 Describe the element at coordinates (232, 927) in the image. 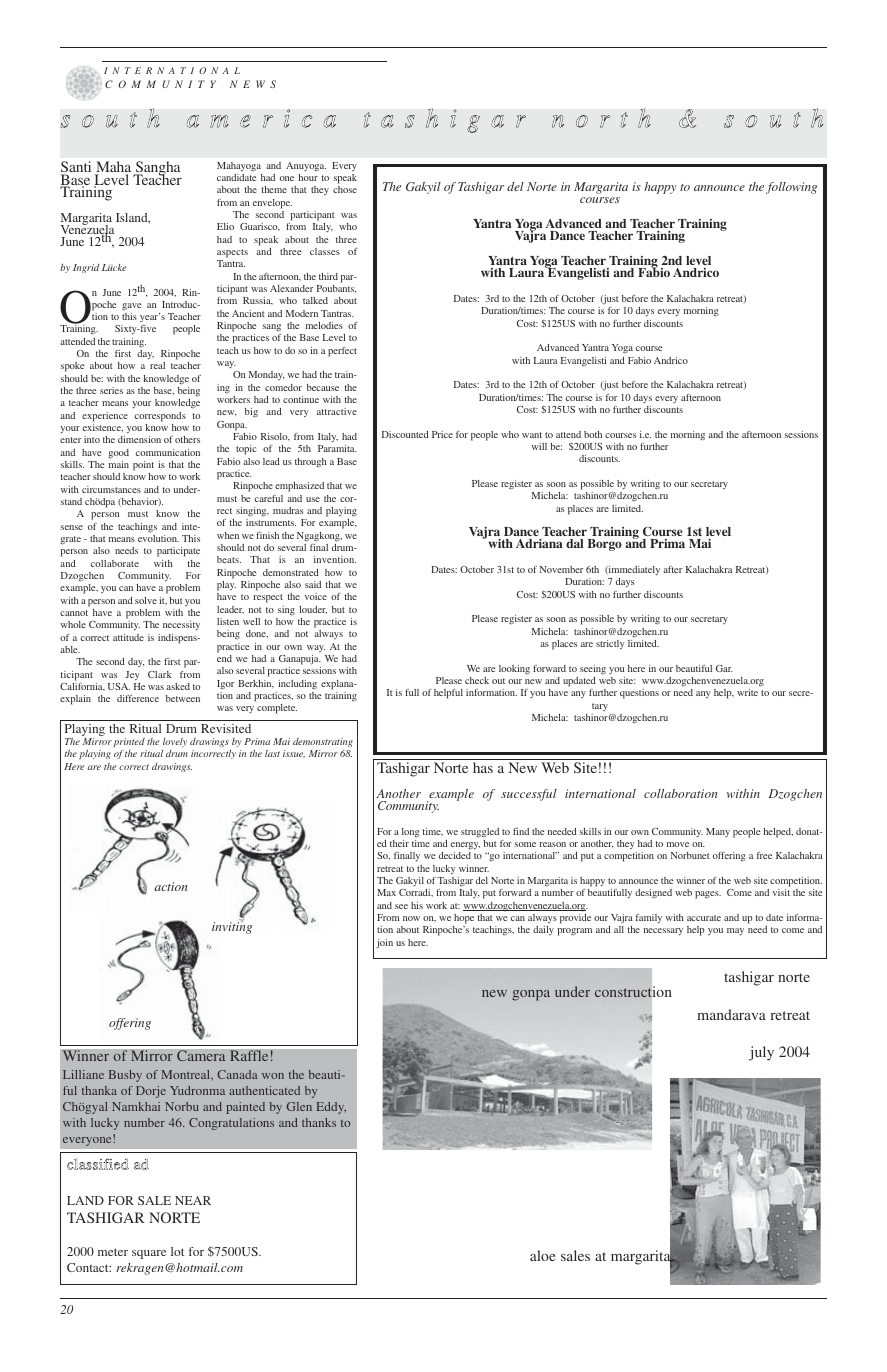

I see `inviting` at that location.
